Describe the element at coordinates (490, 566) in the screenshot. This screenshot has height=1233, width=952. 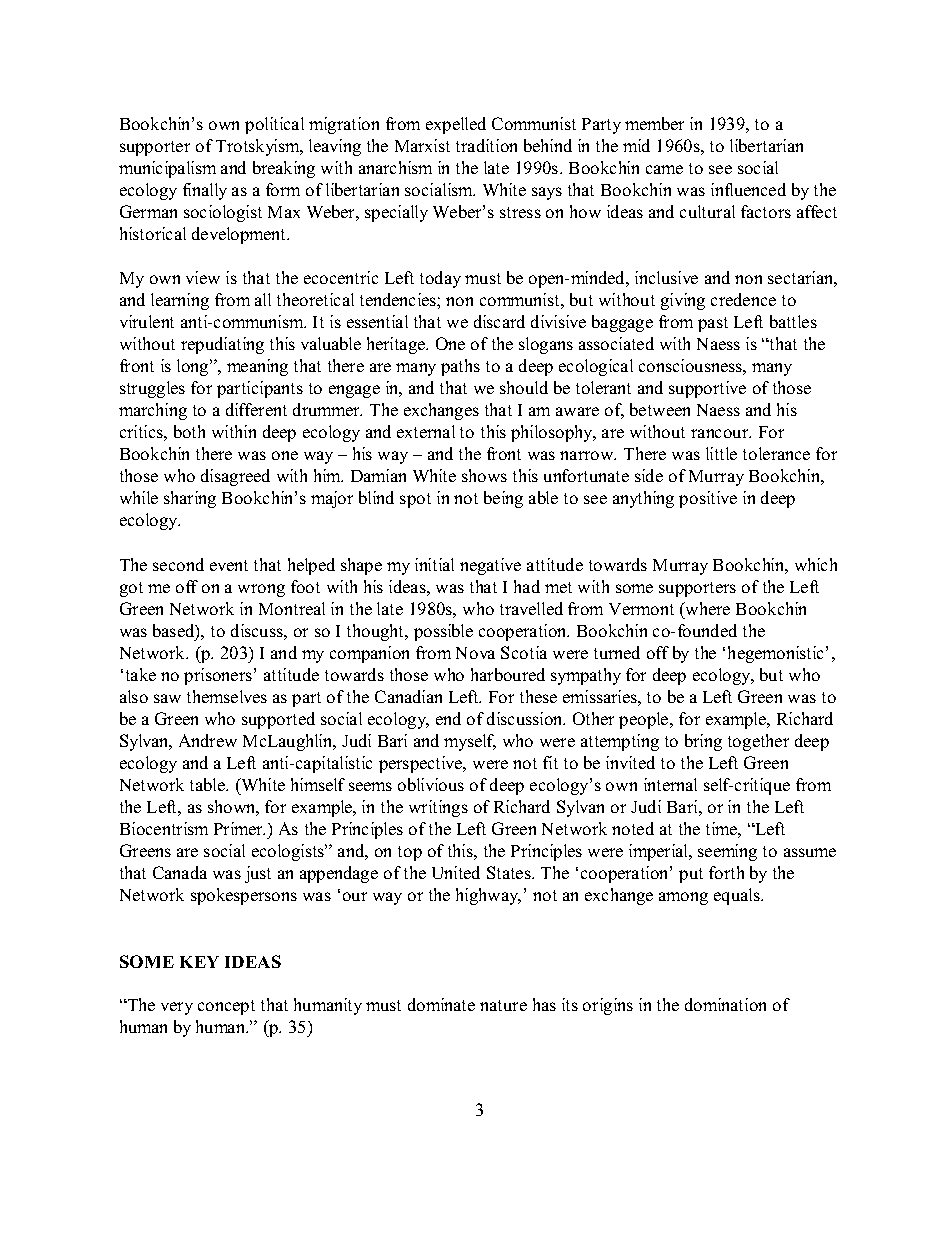
I see `negative` at that location.
